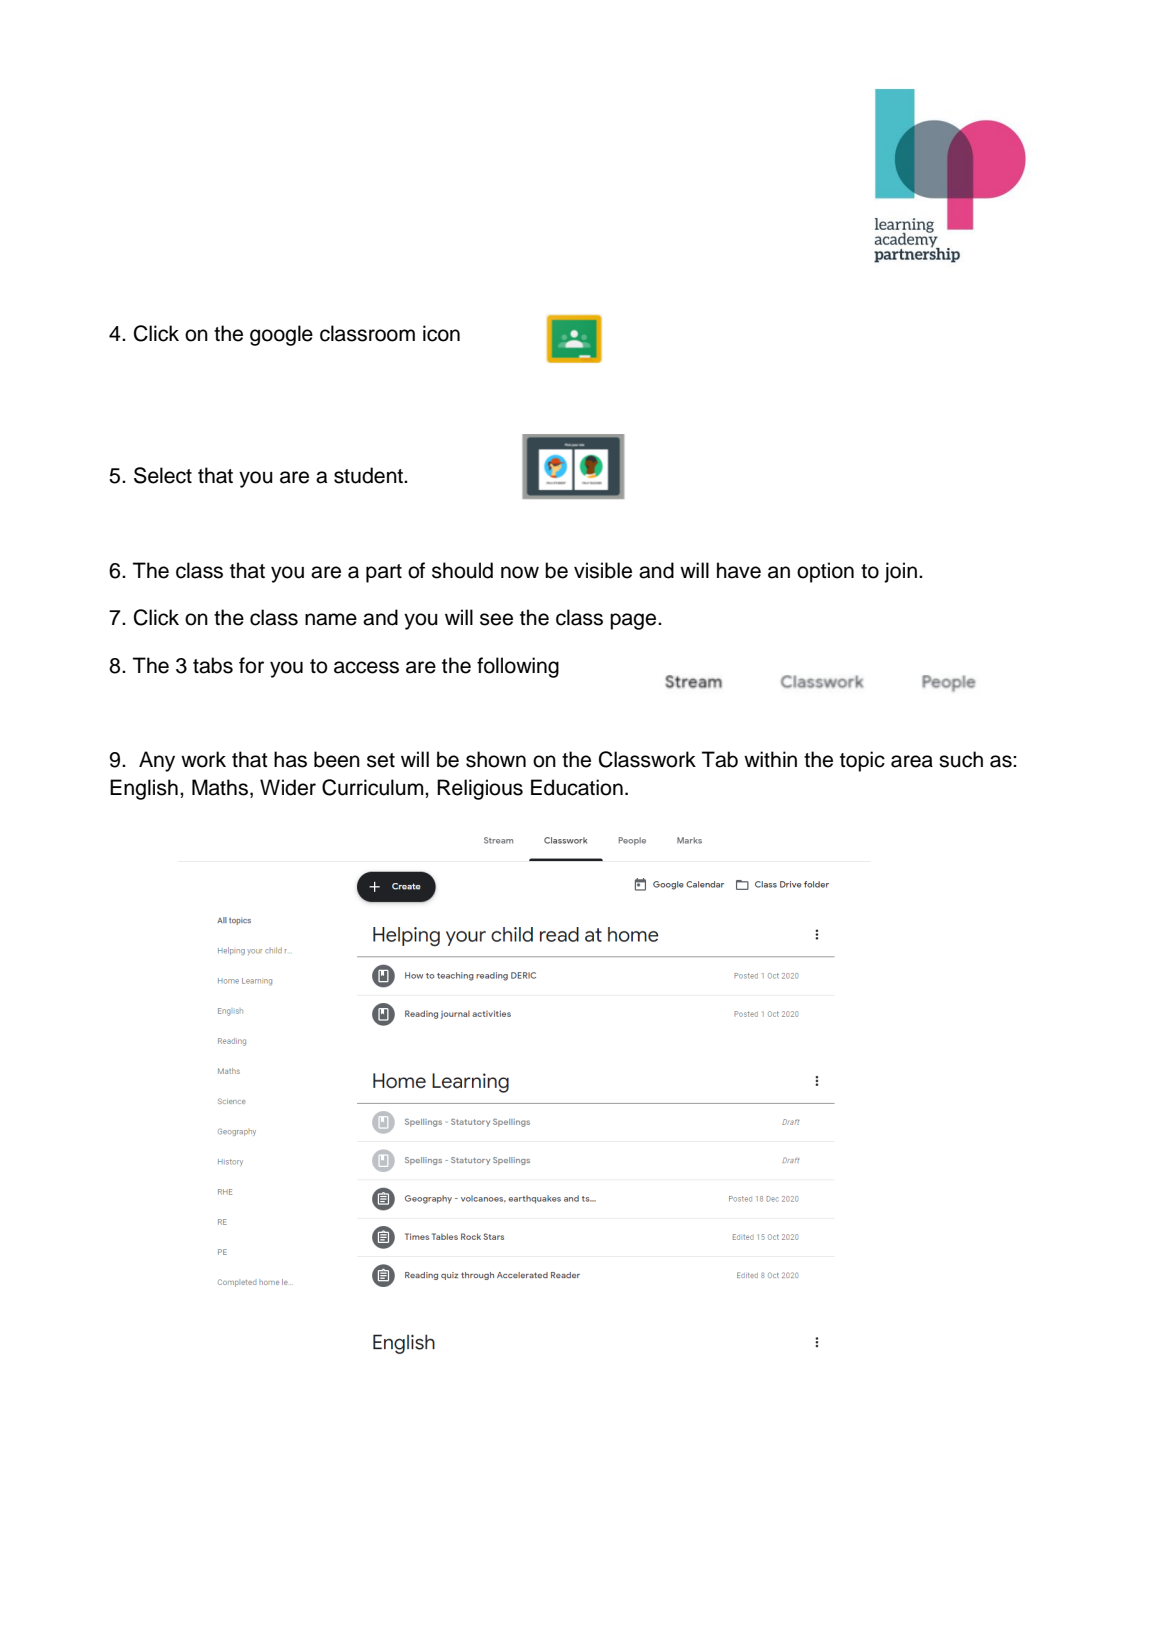 The height and width of the image is (1625, 1149). Describe the element at coordinates (577, 787) in the image. I see `Education` at that location.
